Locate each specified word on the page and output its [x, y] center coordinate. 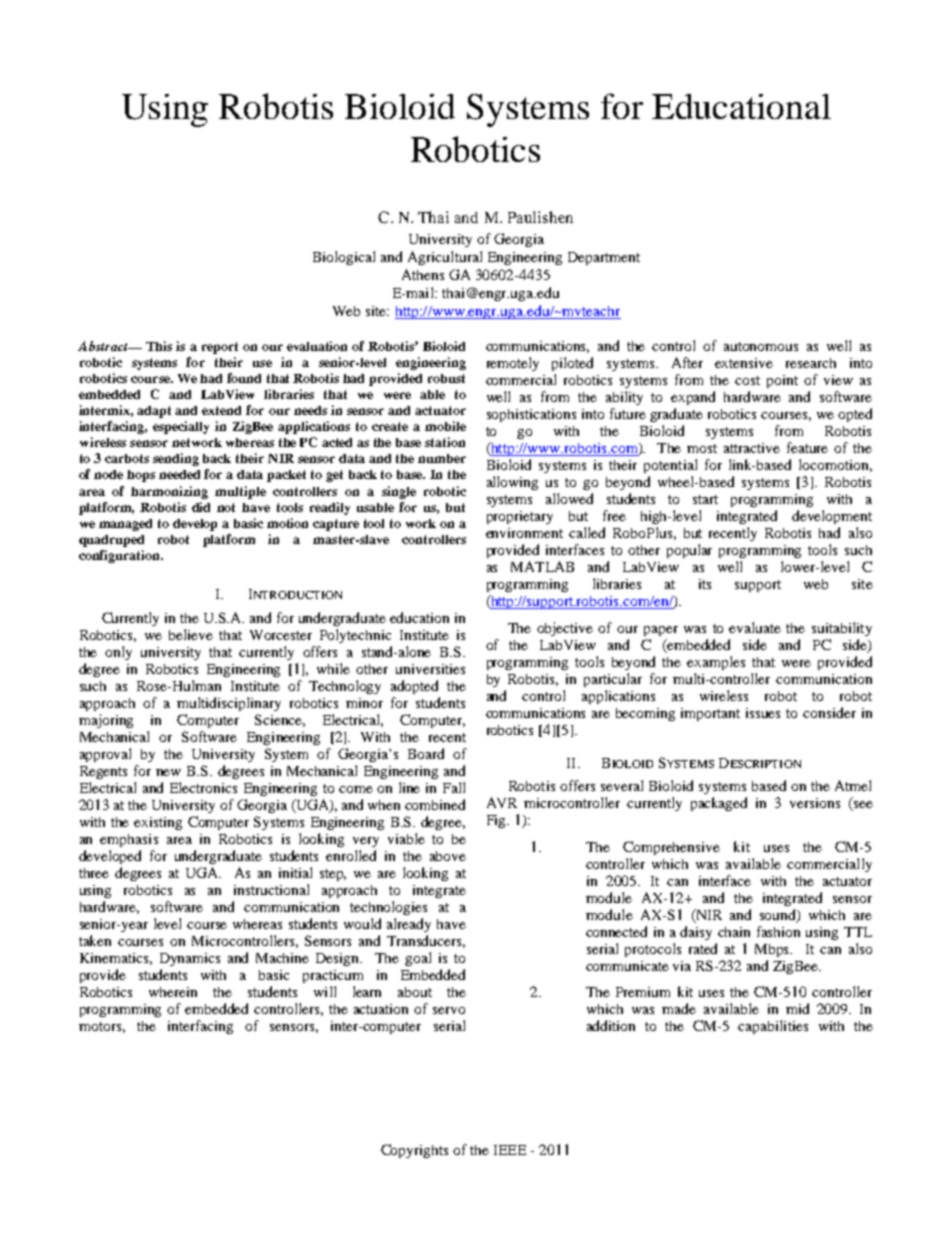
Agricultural [445, 258]
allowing [512, 483]
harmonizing [169, 492]
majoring [106, 721]
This [159, 346]
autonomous [761, 346]
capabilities [773, 1027]
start [705, 499]
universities [430, 669]
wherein [173, 992]
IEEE [510, 1150]
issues [763, 713]
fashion [778, 931]
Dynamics [190, 959]
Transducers [426, 941]
